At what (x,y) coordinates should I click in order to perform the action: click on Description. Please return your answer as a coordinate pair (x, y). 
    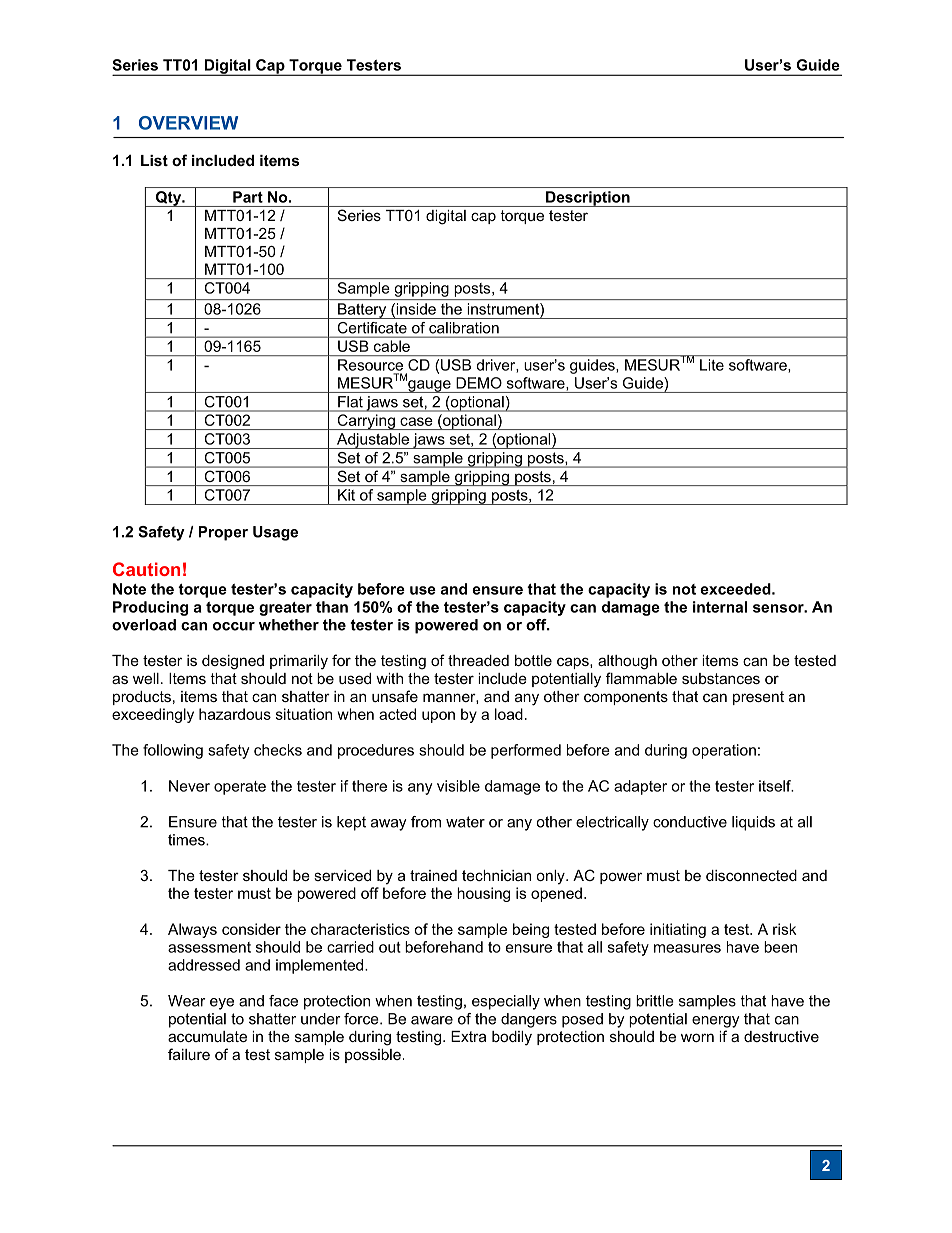
    Looking at the image, I should click on (588, 199).
